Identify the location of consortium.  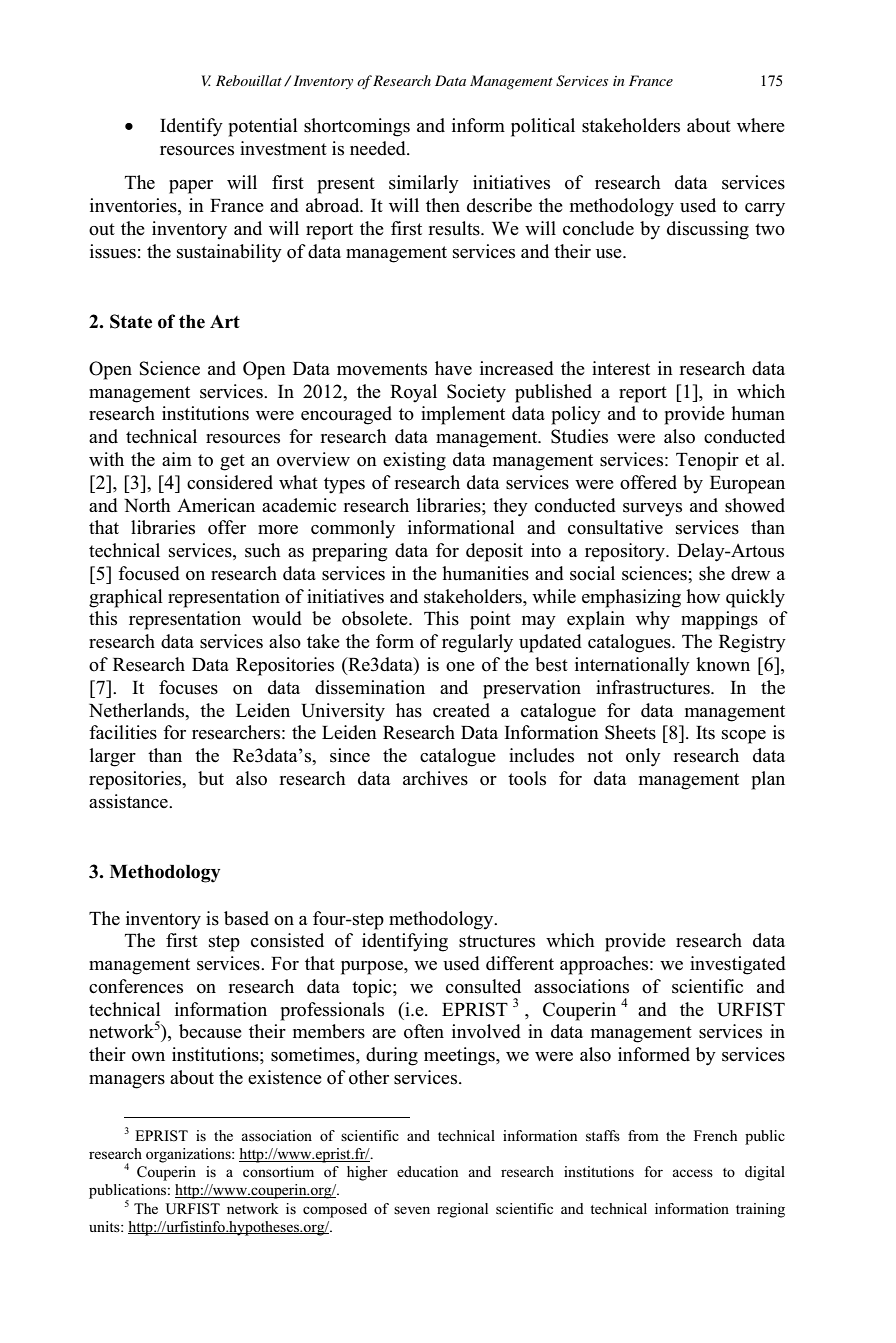
(278, 1171).
